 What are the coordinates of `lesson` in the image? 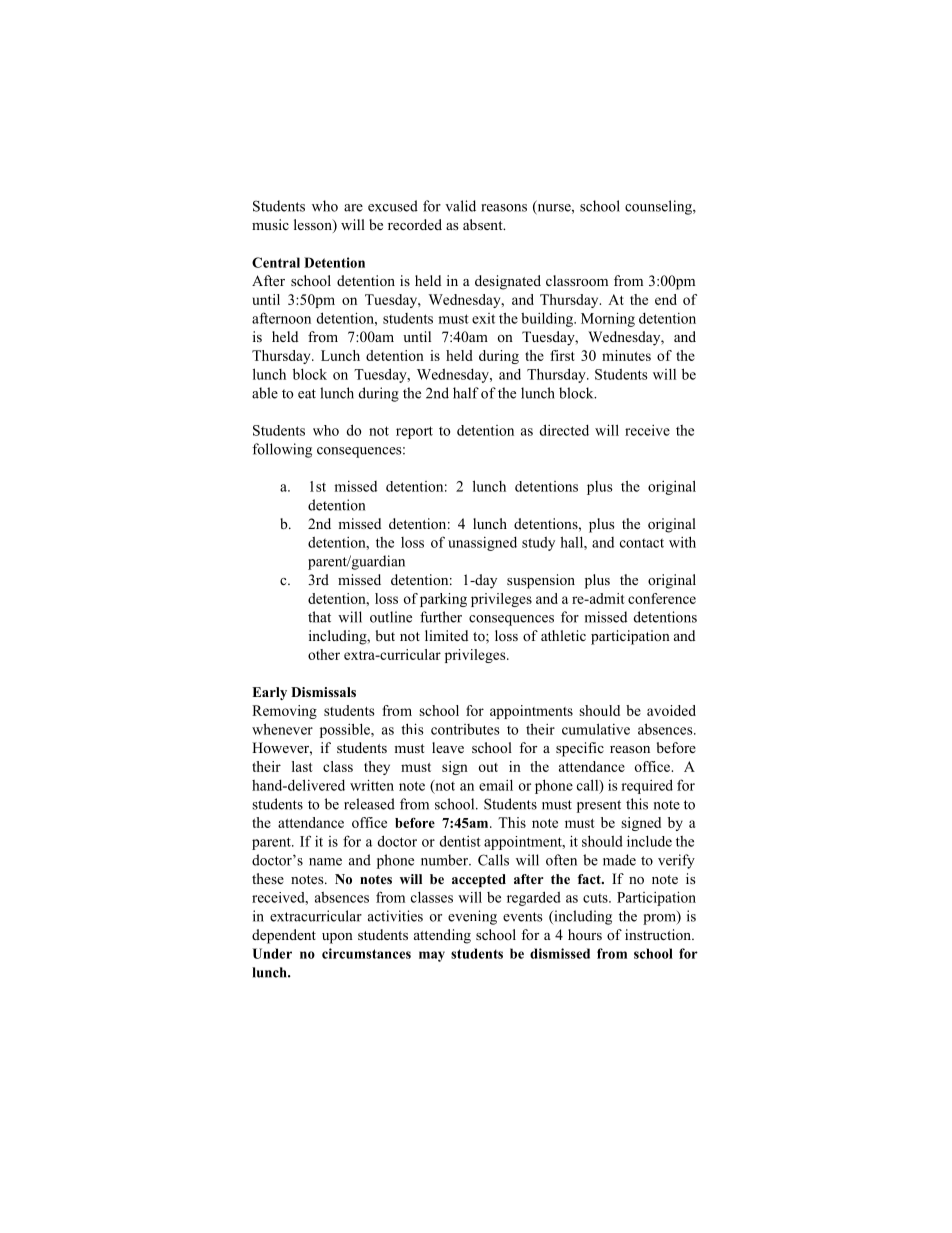 It's located at (314, 226).
